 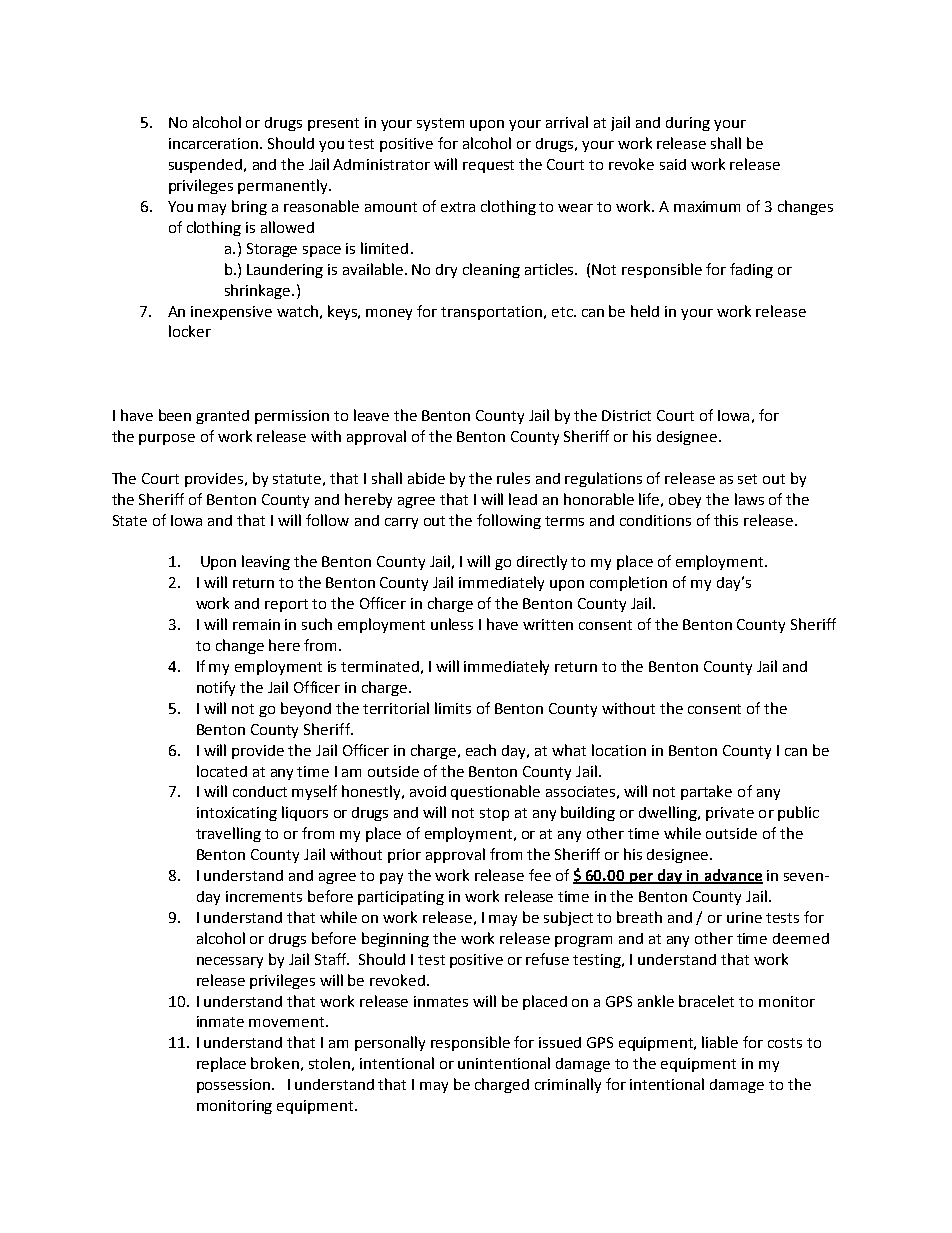 I want to click on during, so click(x=688, y=124).
